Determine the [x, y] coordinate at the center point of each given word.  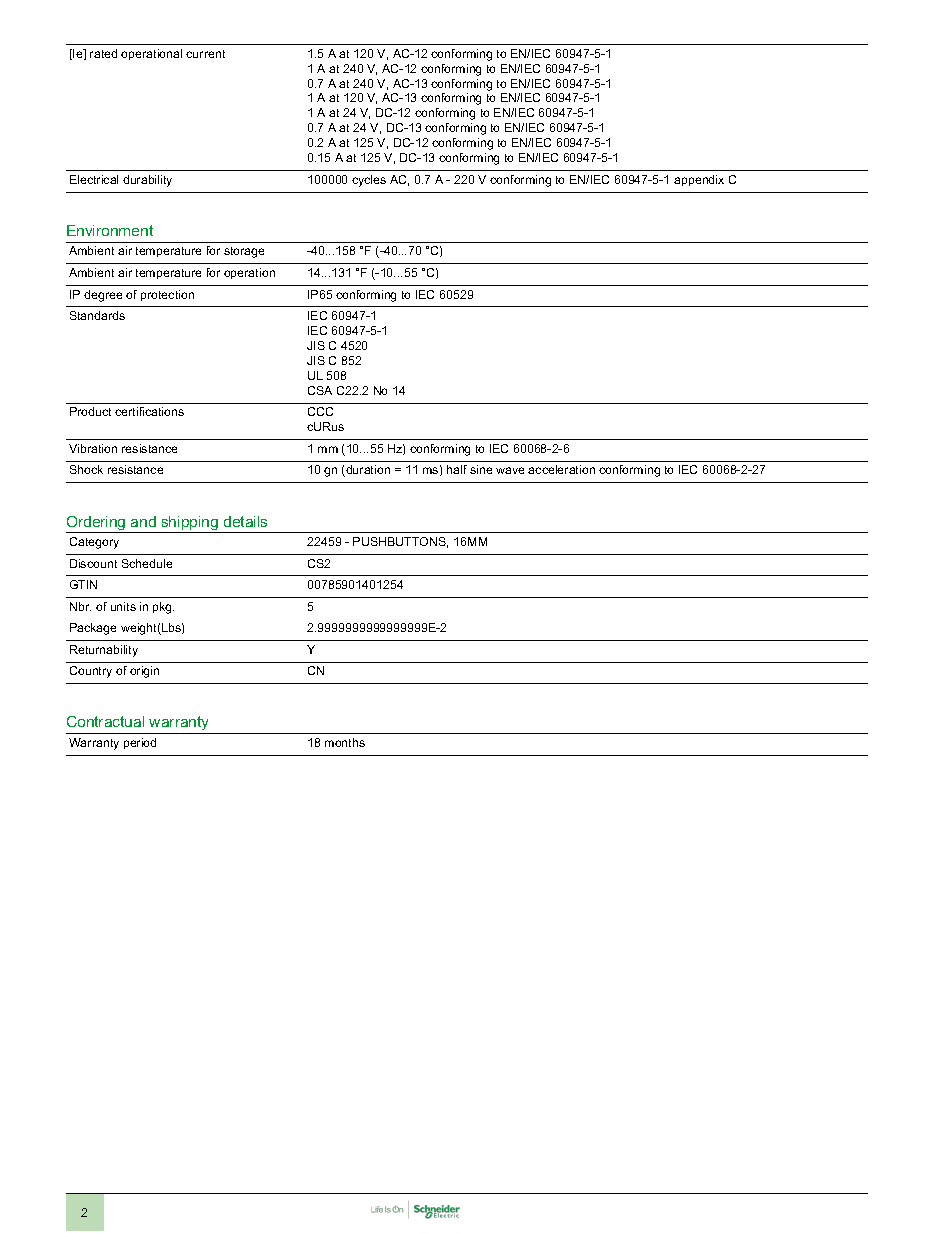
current [205, 54]
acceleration [561, 469]
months [345, 742]
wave [510, 470]
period [140, 743]
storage [244, 252]
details [245, 521]
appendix [699, 180]
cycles [369, 181]
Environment [110, 230]
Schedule [147, 563]
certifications [149, 411]
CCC [320, 411]
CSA [320, 390]
